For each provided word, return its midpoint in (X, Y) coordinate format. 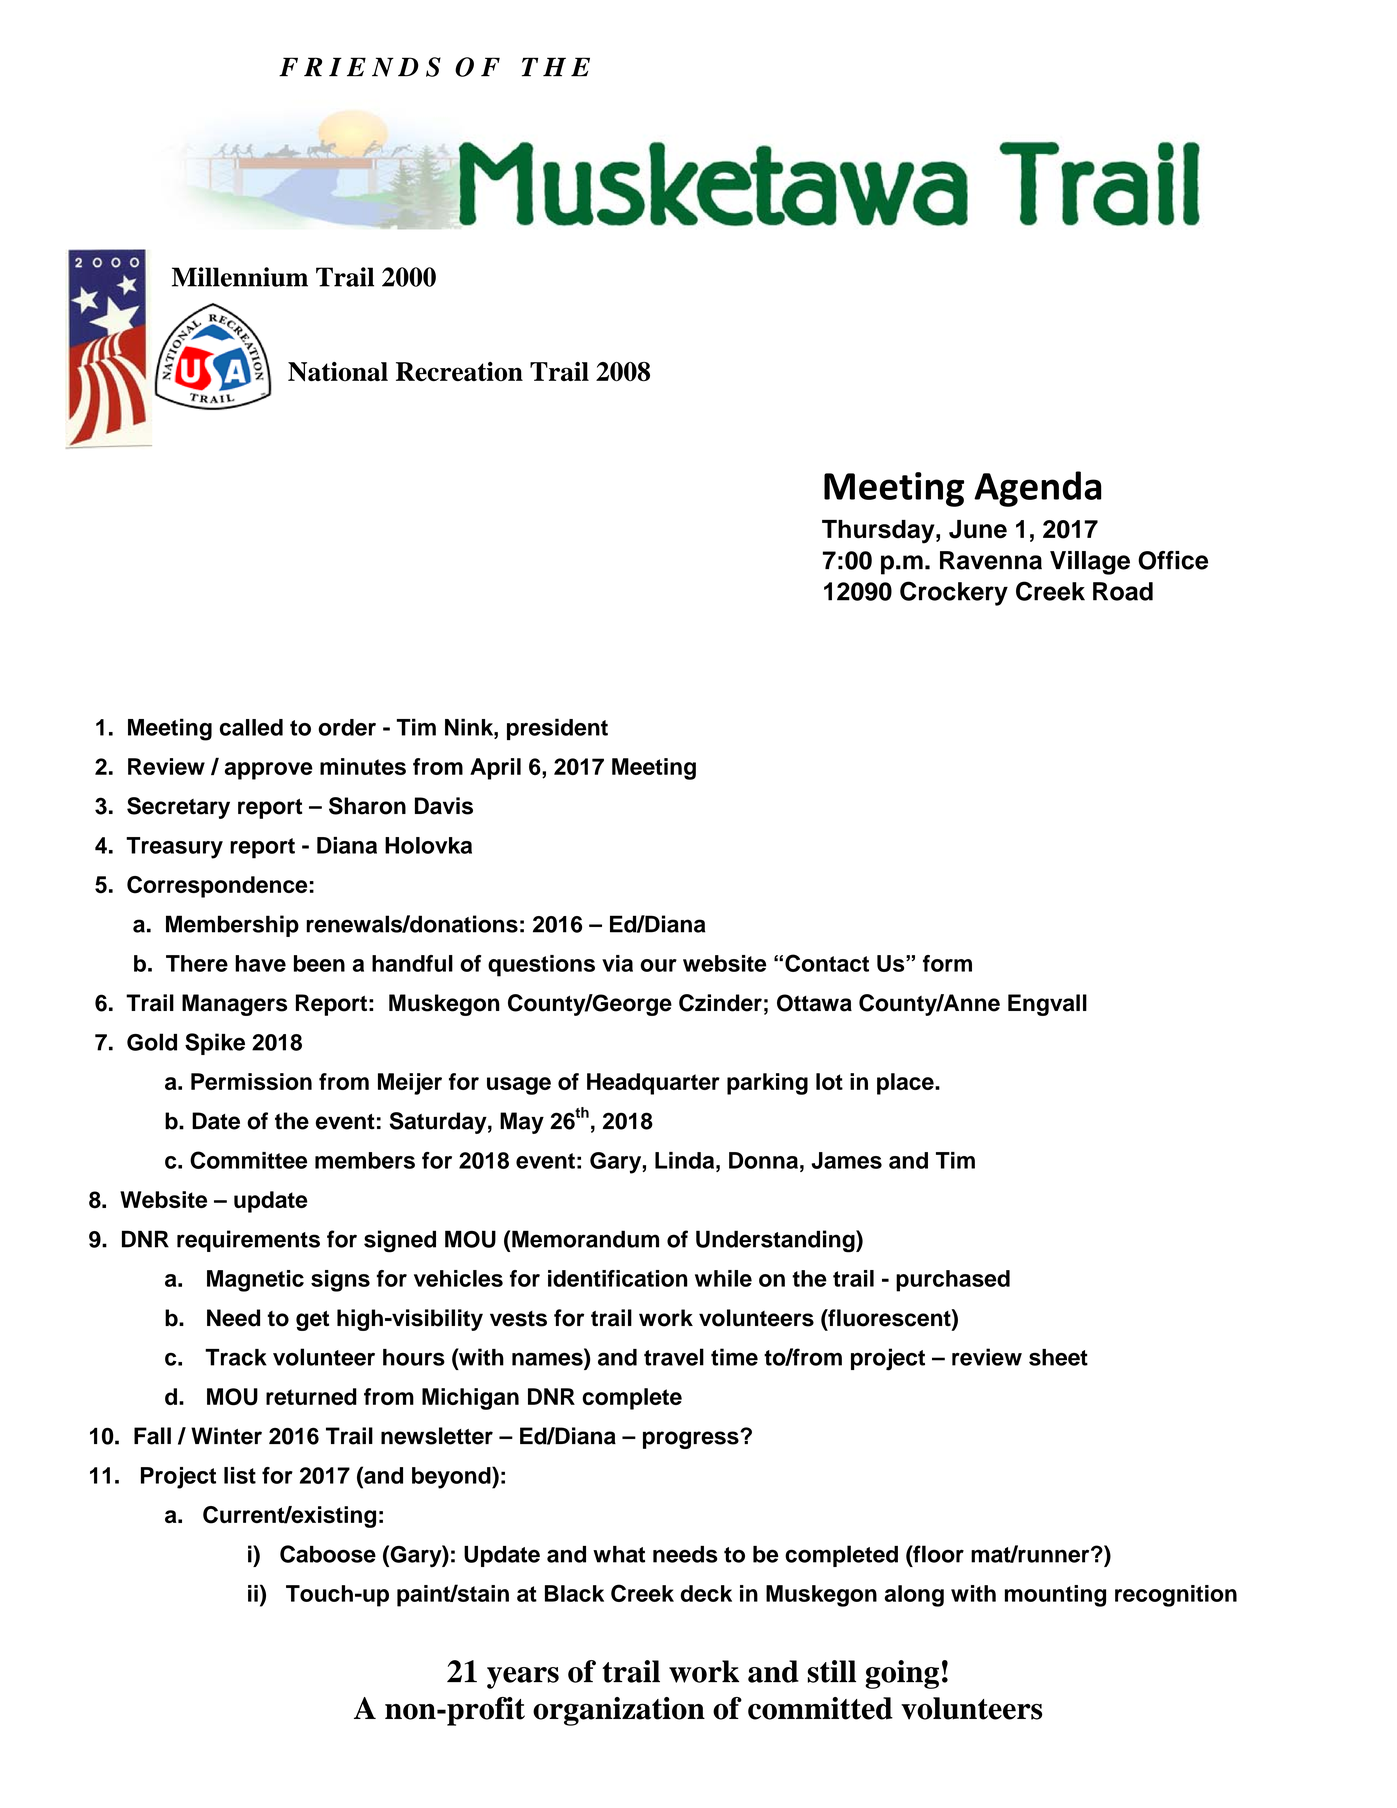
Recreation (459, 372)
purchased (953, 1281)
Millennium (240, 277)
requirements (248, 1241)
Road (1123, 591)
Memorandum (585, 1239)
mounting (1055, 1596)
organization (619, 1711)
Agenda (1037, 489)
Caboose (328, 1554)
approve (269, 771)
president (557, 729)
